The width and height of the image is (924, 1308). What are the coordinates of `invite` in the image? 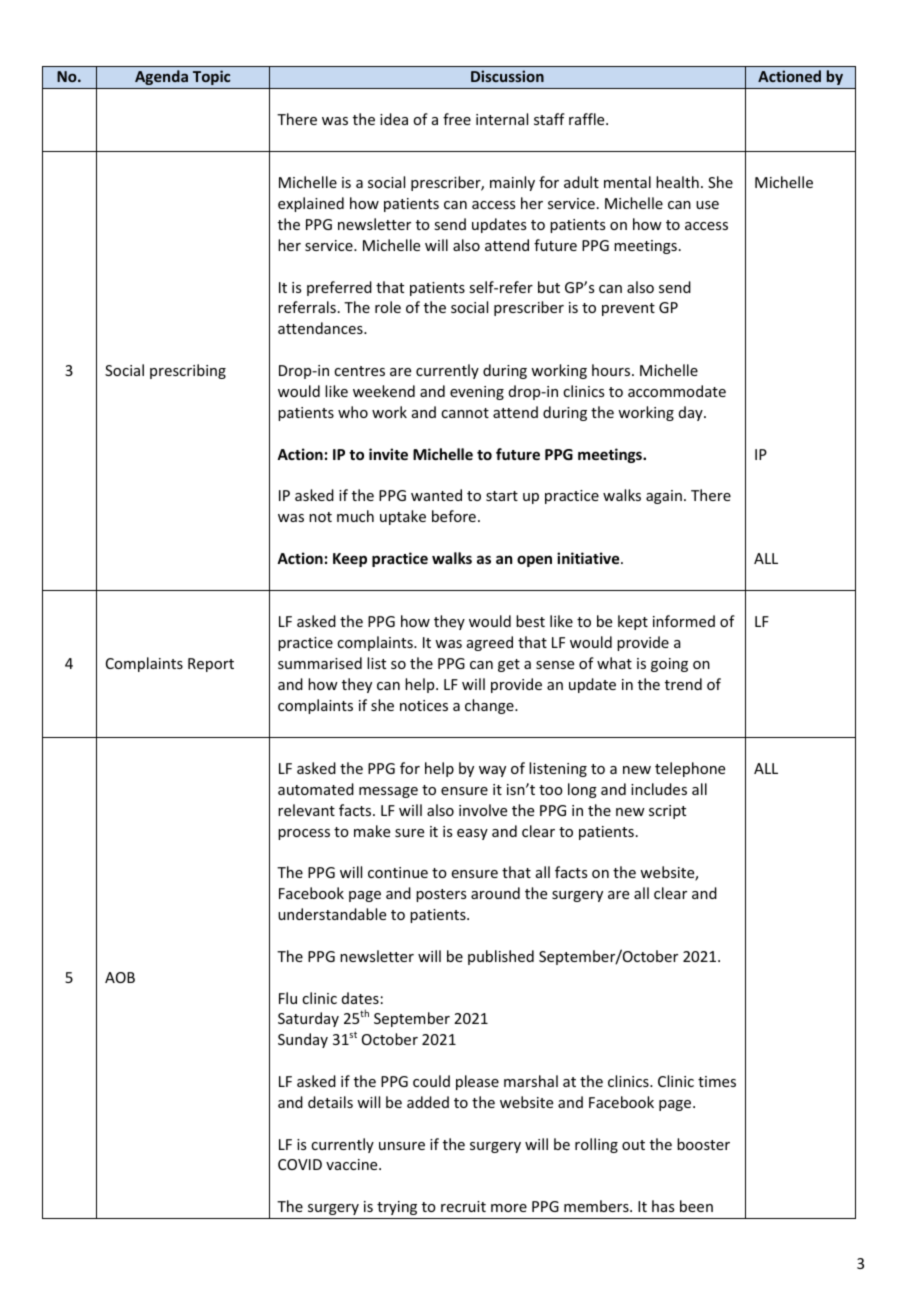 It's located at (388, 454).
